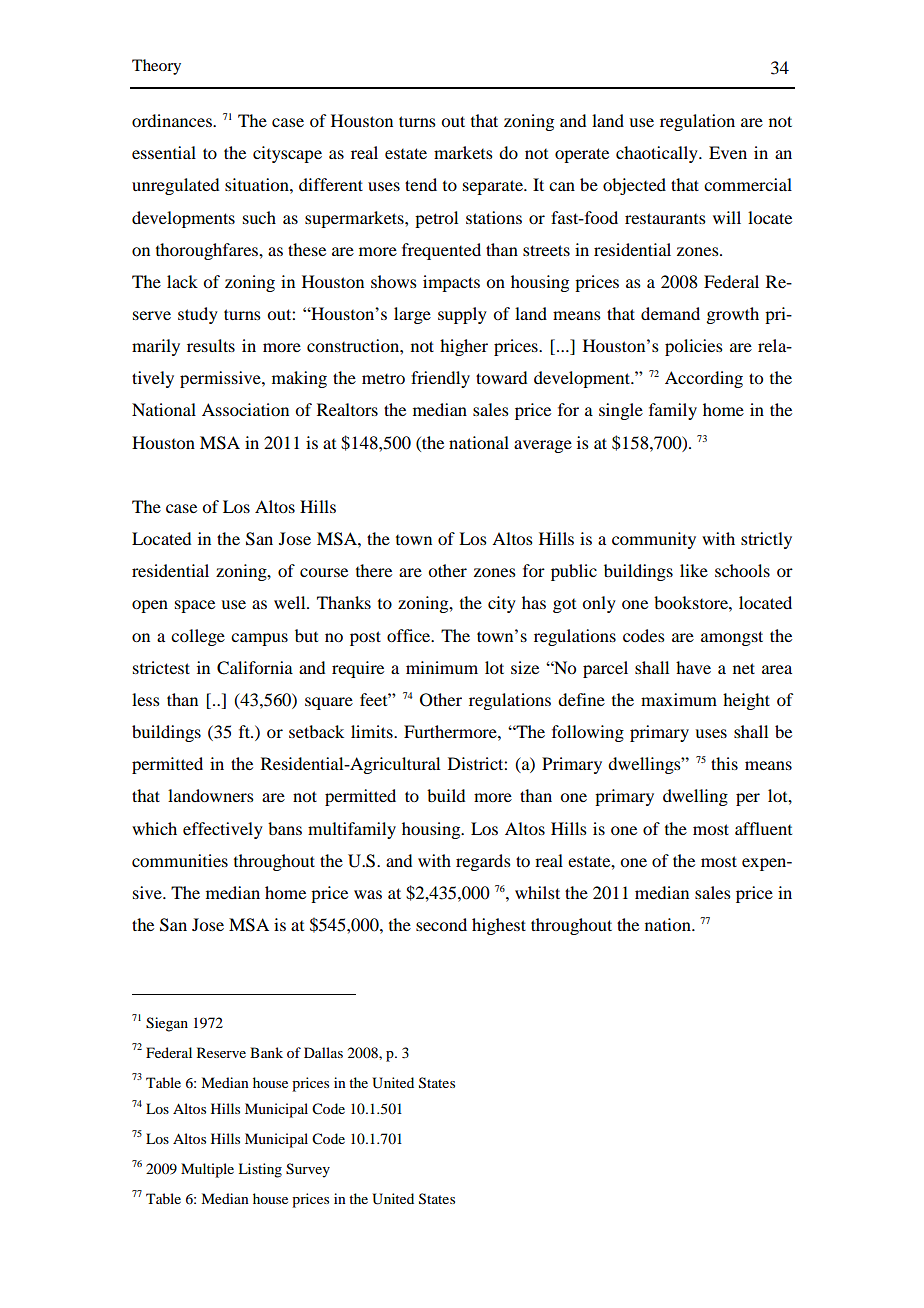 Image resolution: width=924 pixels, height=1308 pixels. Describe the element at coordinates (732, 638) in the document. I see `amongst` at that location.
